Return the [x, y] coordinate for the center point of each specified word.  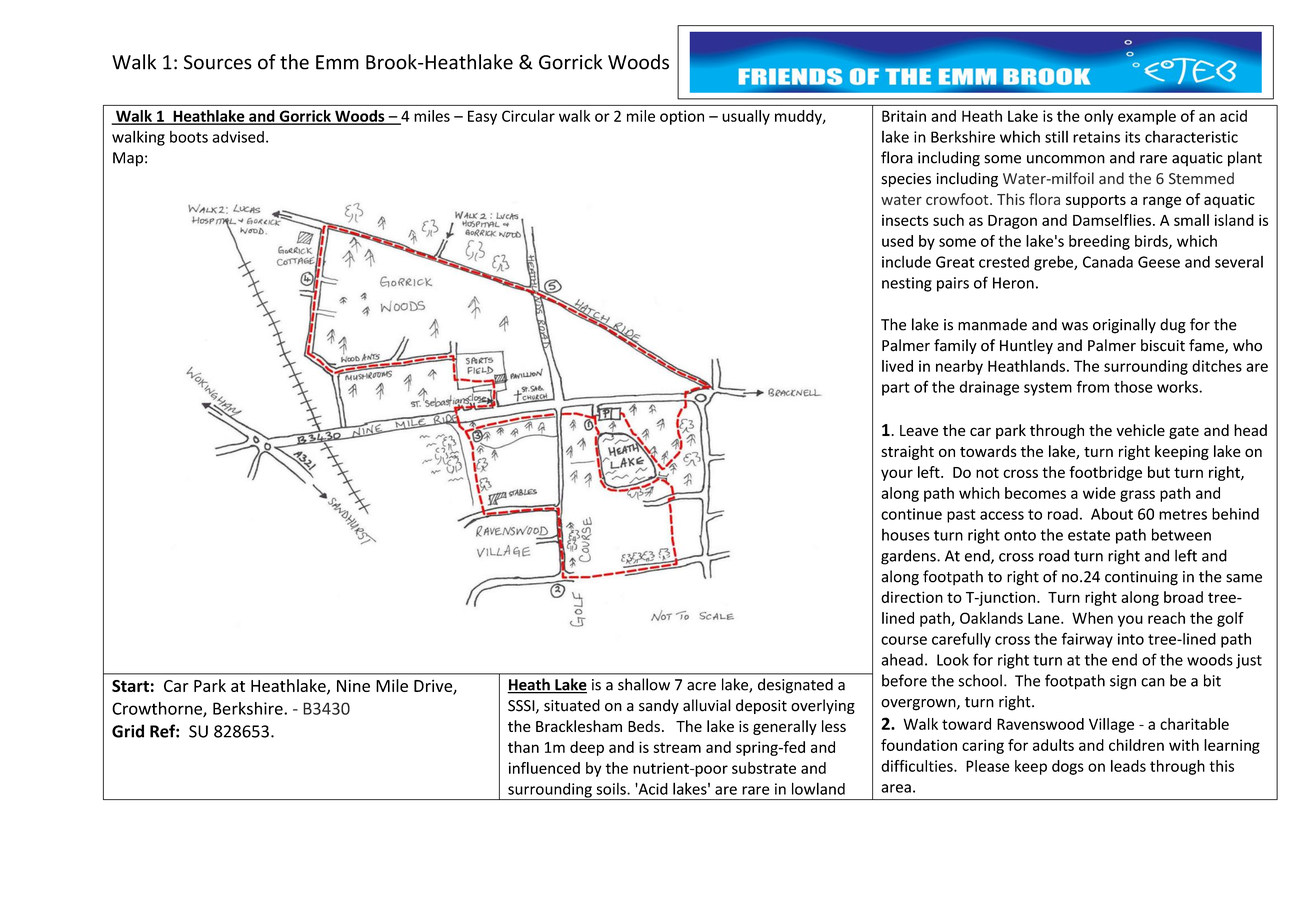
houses [906, 535]
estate [1089, 535]
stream [677, 747]
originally [1124, 326]
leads [1128, 766]
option [682, 117]
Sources [218, 62]
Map [128, 159]
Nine [353, 685]
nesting [907, 284]
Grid [128, 731]
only [1098, 117]
